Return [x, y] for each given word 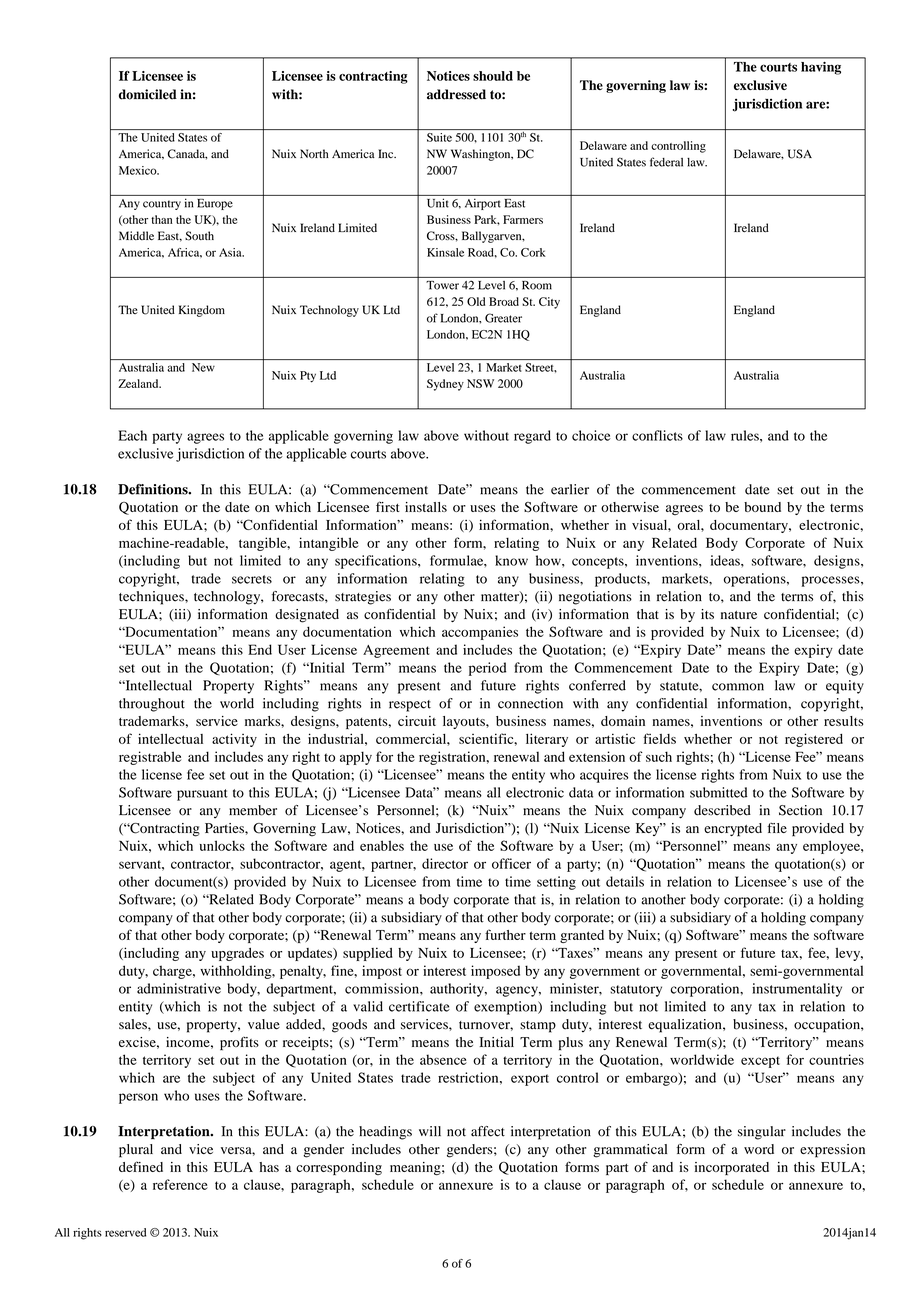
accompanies [480, 633]
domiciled [148, 94]
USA [800, 154]
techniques [152, 598]
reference [180, 1184]
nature [739, 615]
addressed [456, 94]
